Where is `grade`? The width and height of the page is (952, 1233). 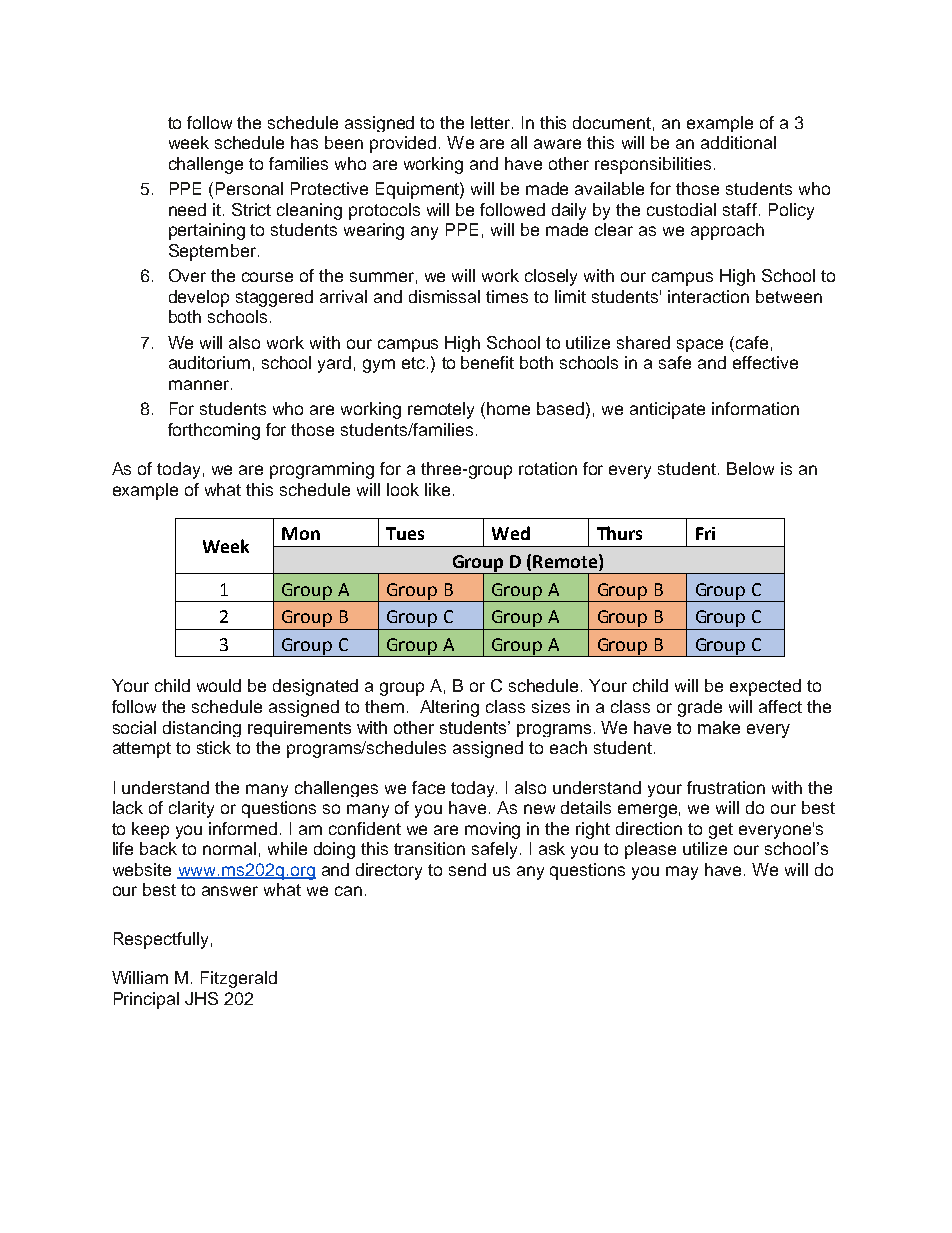
grade is located at coordinates (700, 708).
